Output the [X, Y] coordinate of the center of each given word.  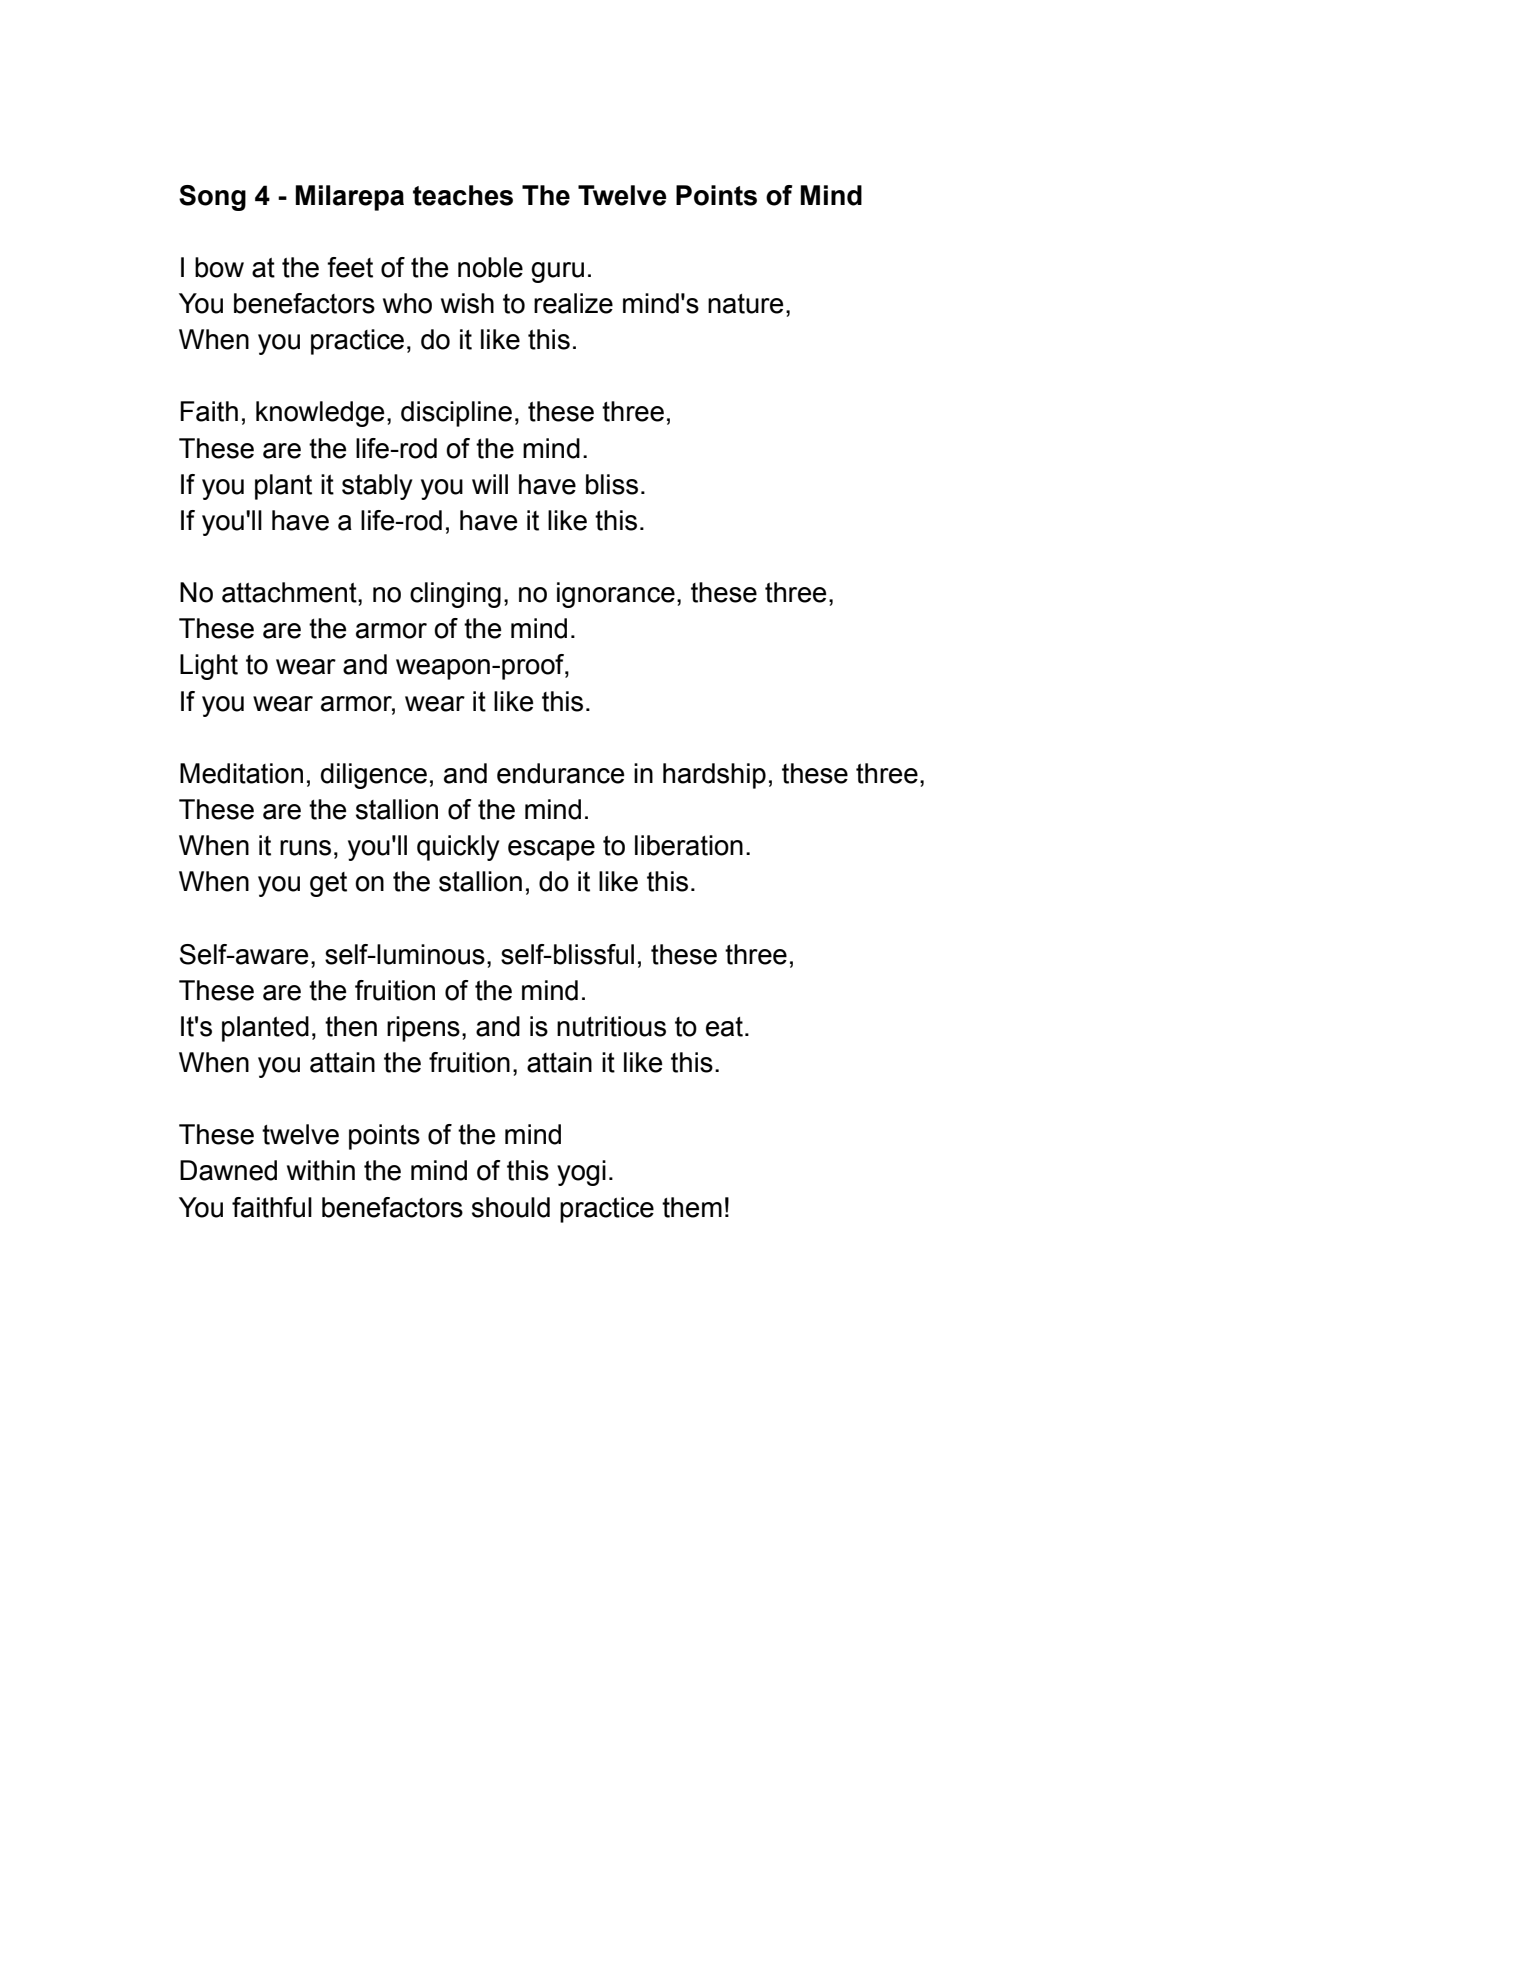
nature [745, 304]
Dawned [228, 1170]
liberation [689, 845]
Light [209, 667]
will [490, 484]
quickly [458, 848]
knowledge [320, 414]
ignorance [616, 595]
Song [212, 198]
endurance [560, 773]
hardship [714, 776]
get [328, 884]
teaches [463, 195]
